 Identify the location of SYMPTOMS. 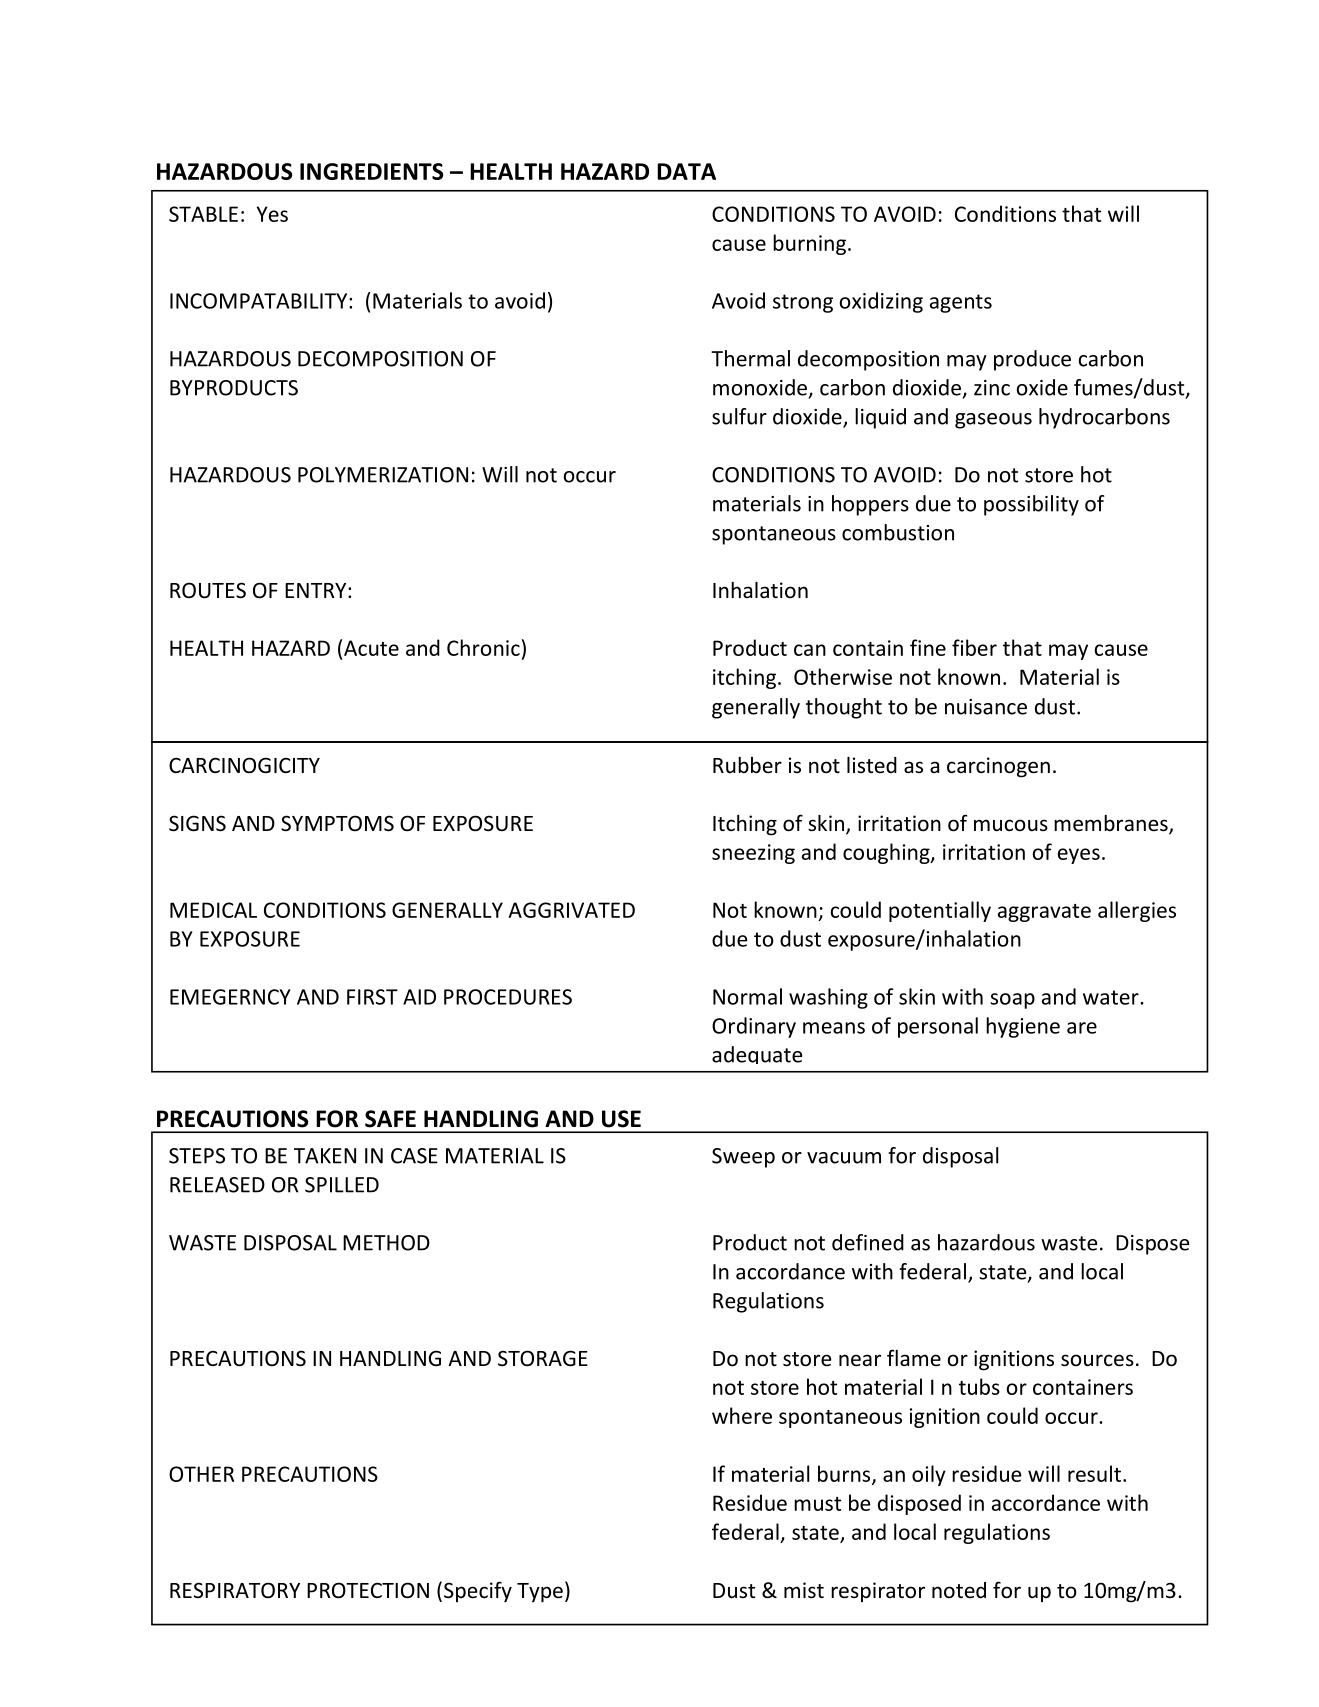
(337, 823).
